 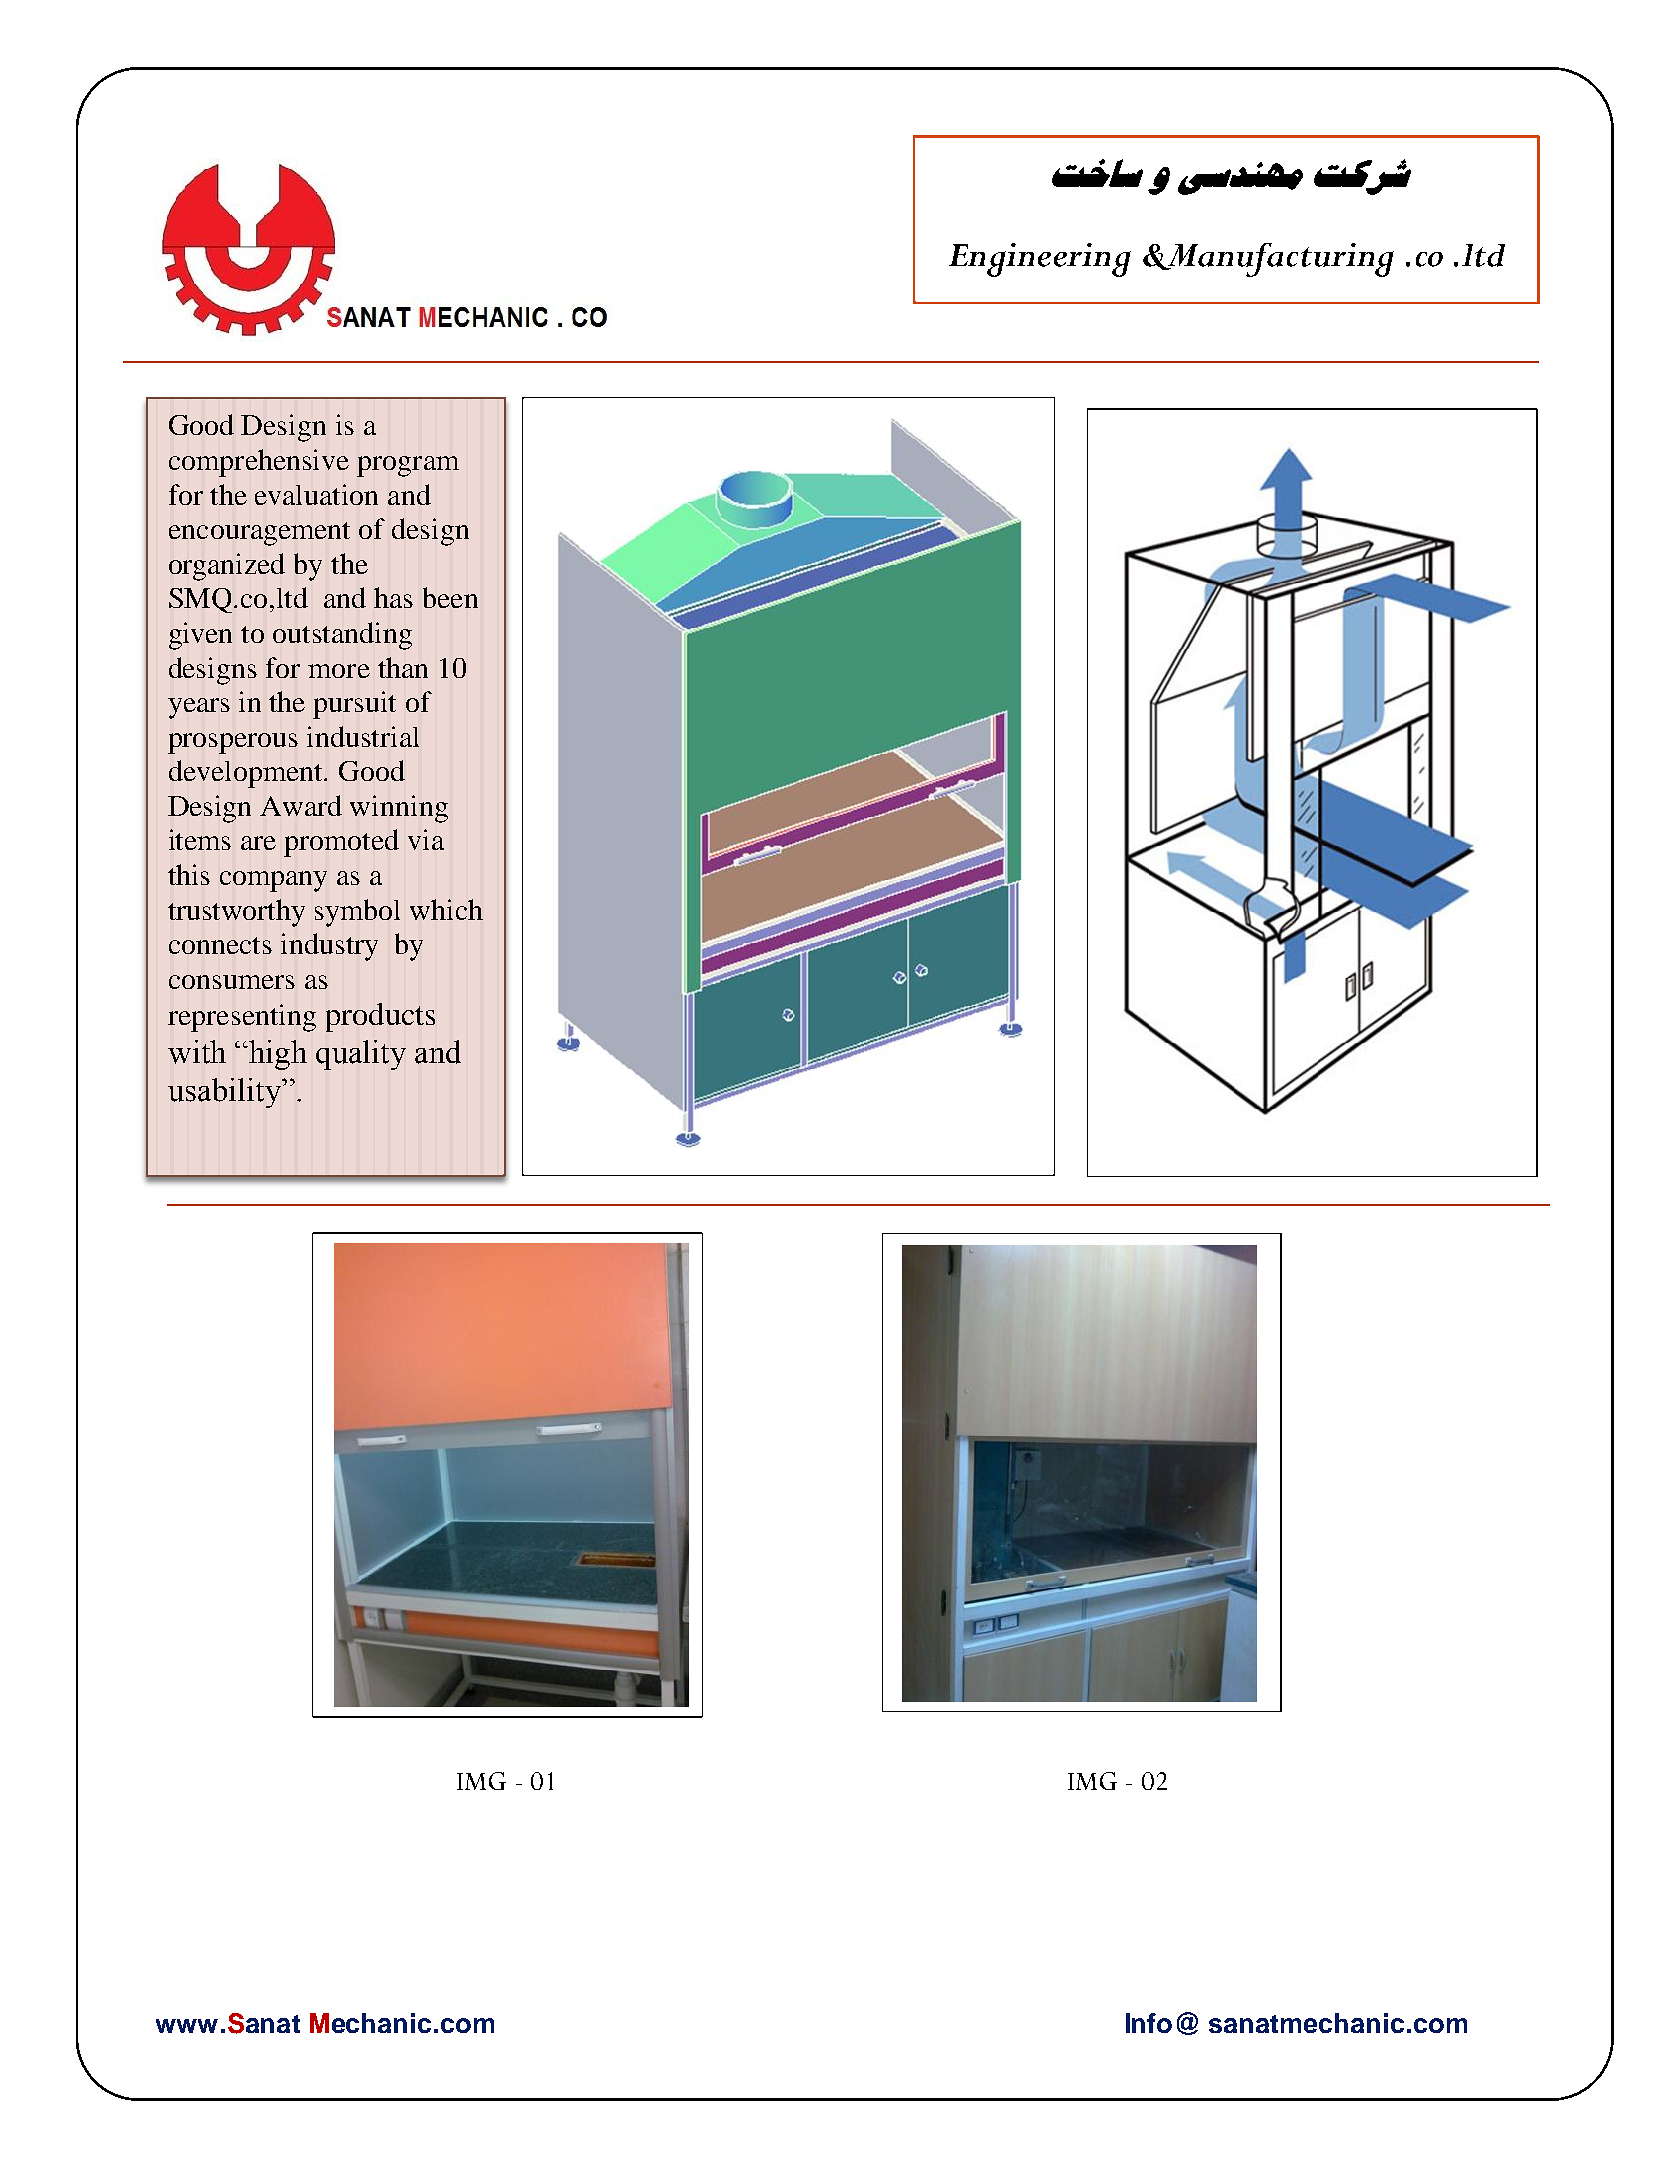 What do you see at coordinates (1280, 260) in the document?
I see `Manufacturing` at bounding box center [1280, 260].
